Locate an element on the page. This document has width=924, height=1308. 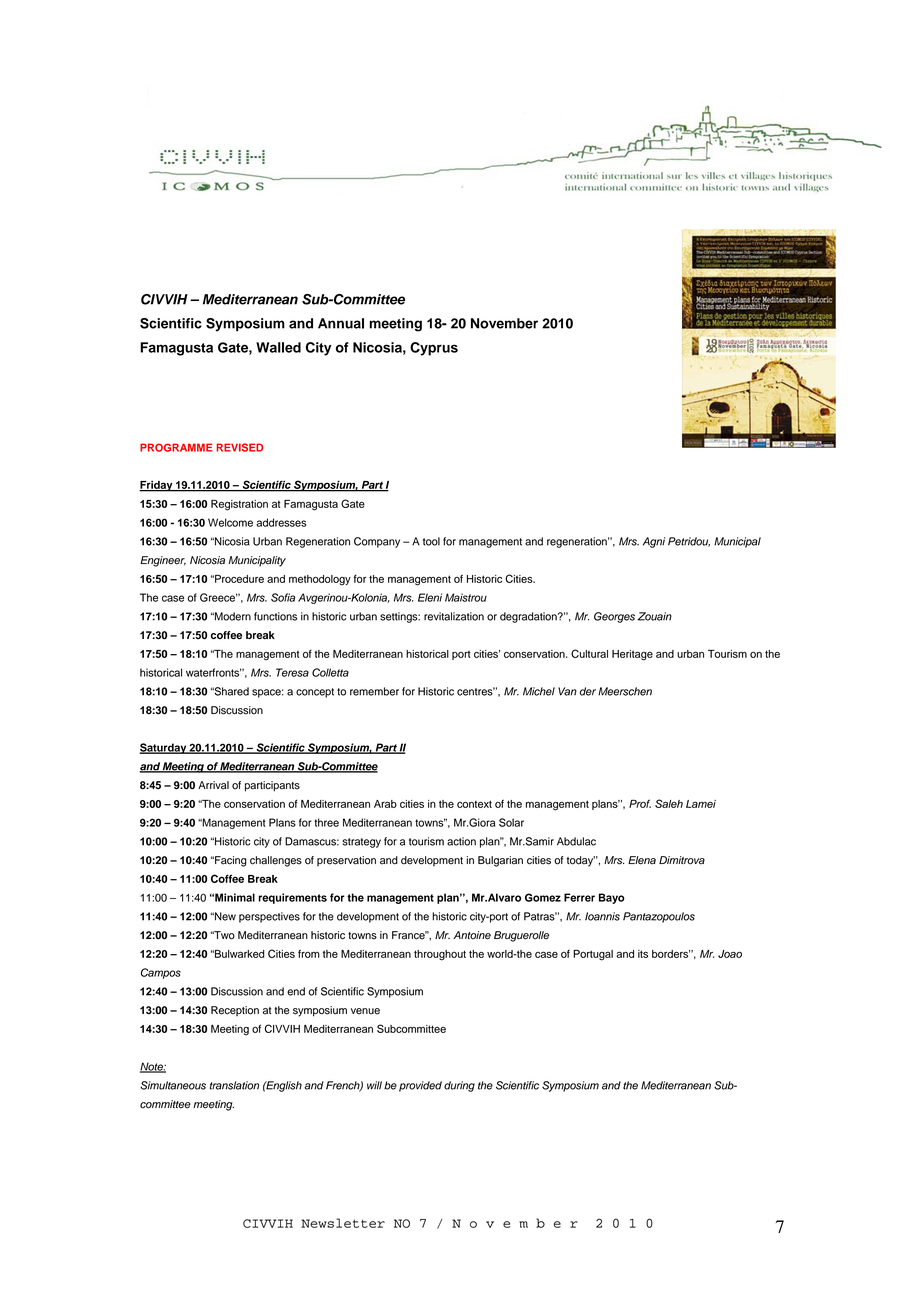
Cyprus is located at coordinates (434, 349).
